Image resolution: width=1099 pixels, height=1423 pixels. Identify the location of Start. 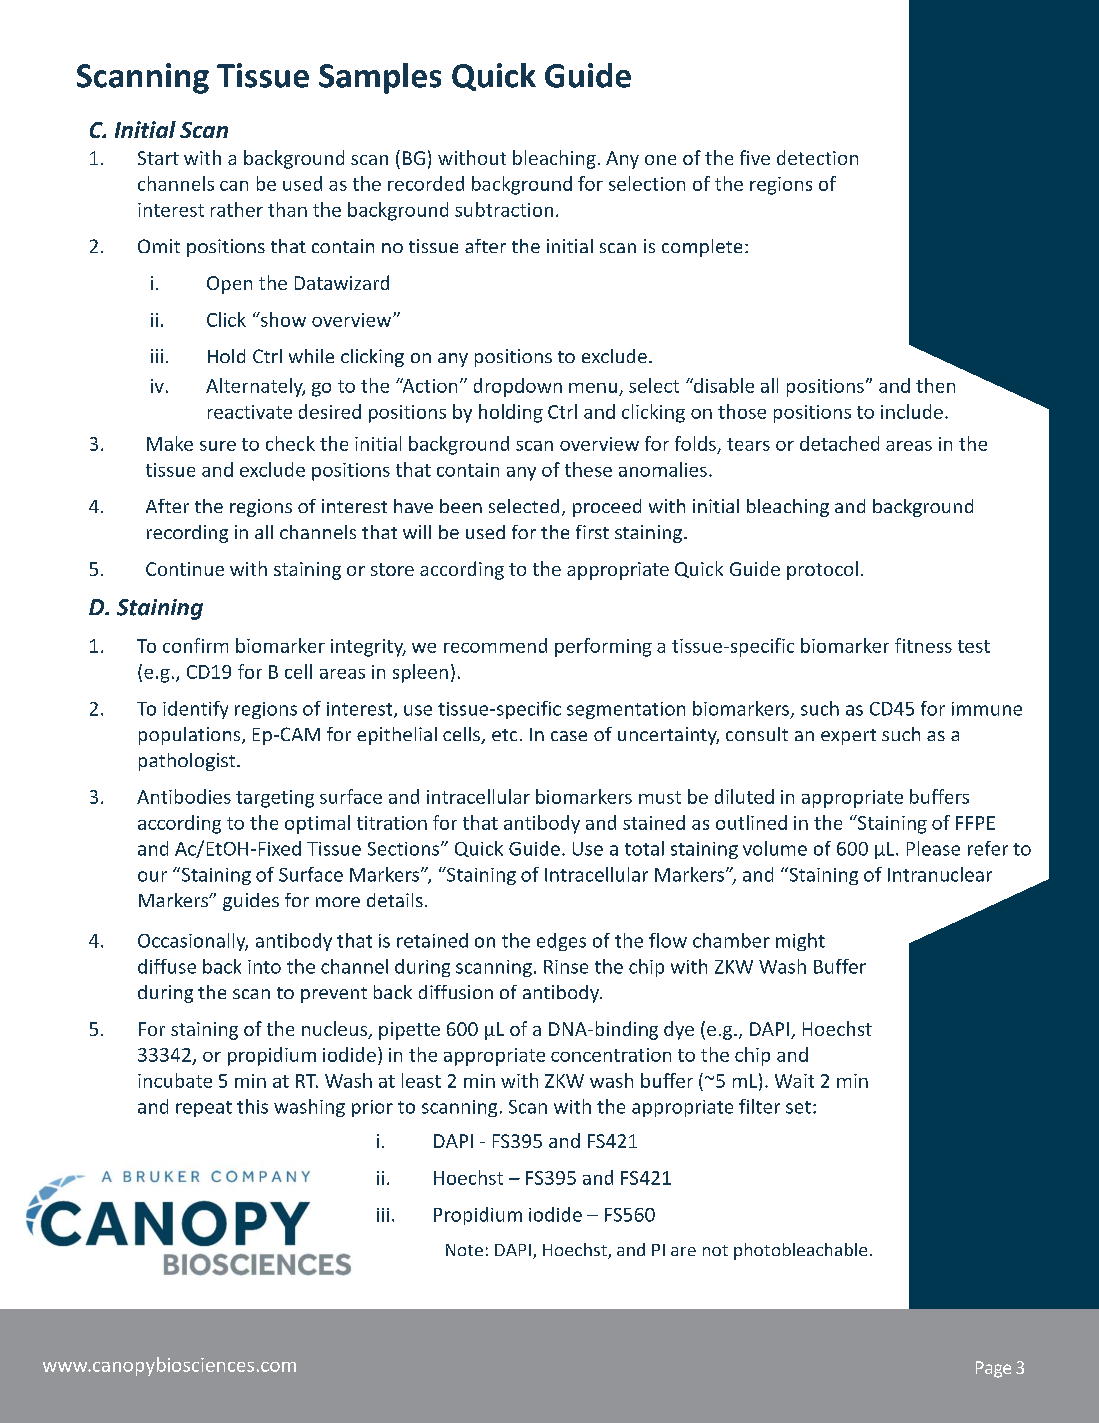
(158, 158).
